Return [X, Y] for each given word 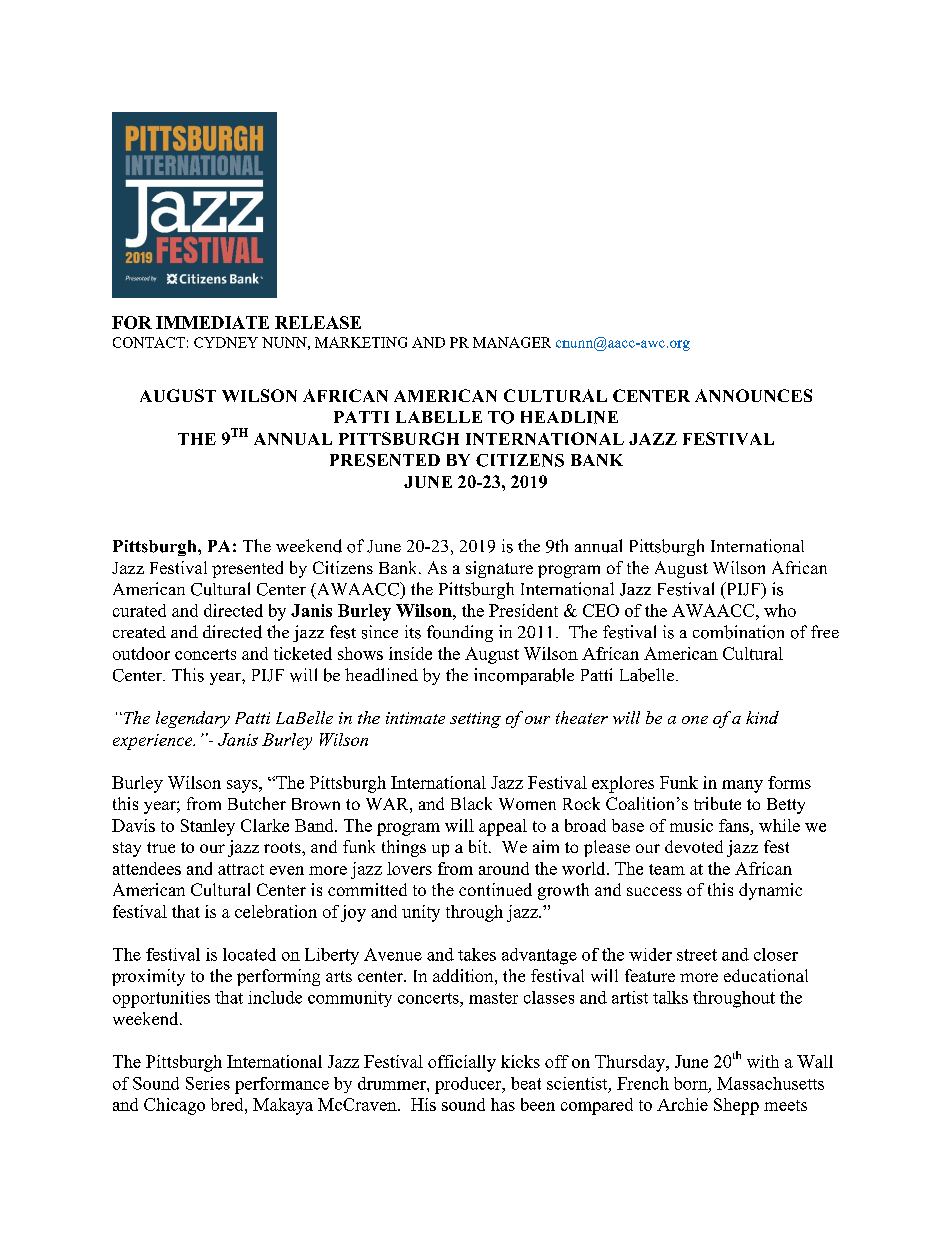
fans [734, 825]
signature [499, 569]
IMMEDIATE [212, 322]
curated [139, 610]
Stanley [208, 827]
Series [208, 1083]
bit [479, 846]
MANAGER [512, 342]
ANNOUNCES [753, 395]
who [780, 610]
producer [469, 1085]
